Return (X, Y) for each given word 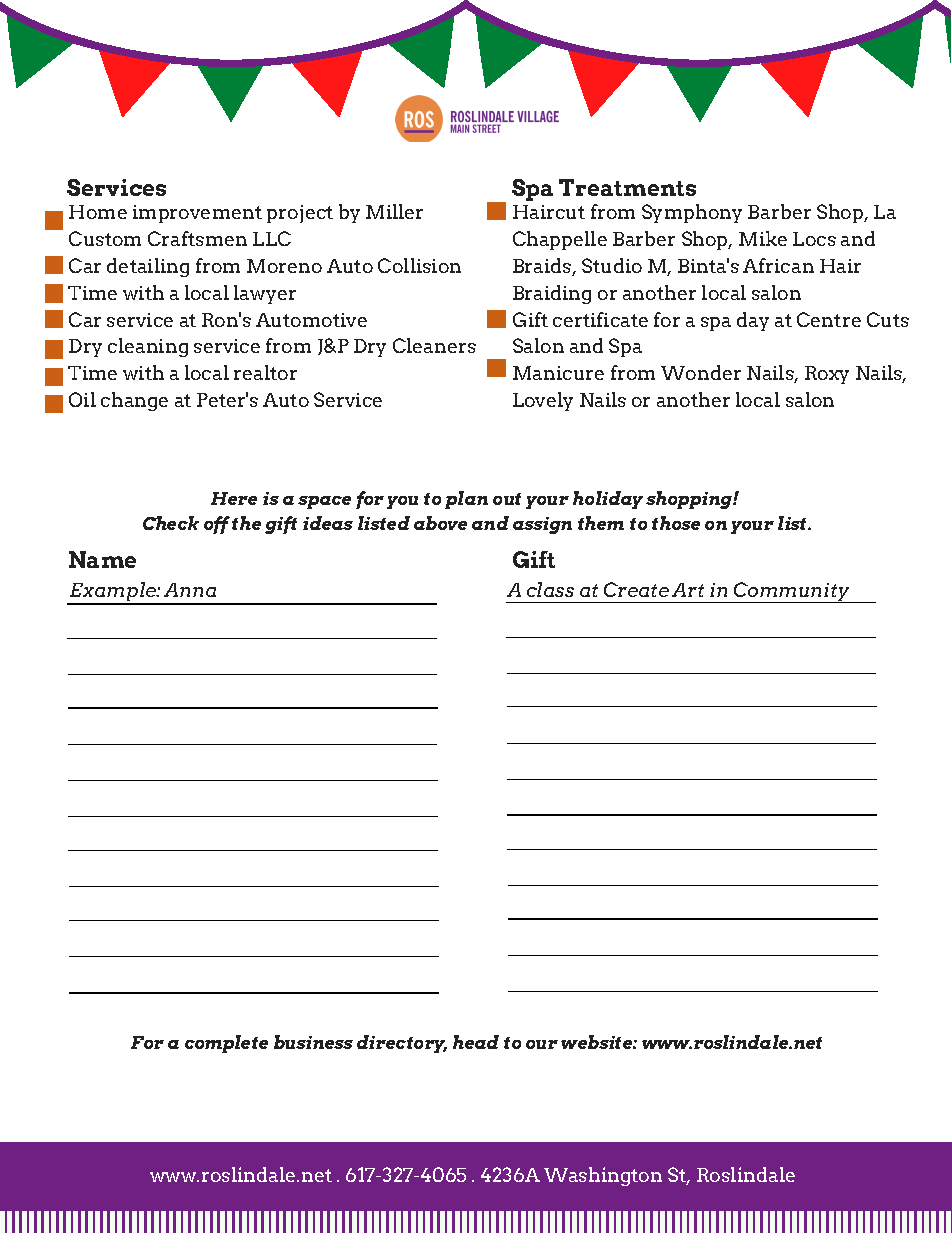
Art (688, 590)
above (440, 523)
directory (402, 1044)
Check (171, 523)
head (476, 1042)
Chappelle (560, 240)
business (313, 1042)
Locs (814, 239)
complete (226, 1044)
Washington (603, 1176)
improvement (197, 214)
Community (792, 592)
